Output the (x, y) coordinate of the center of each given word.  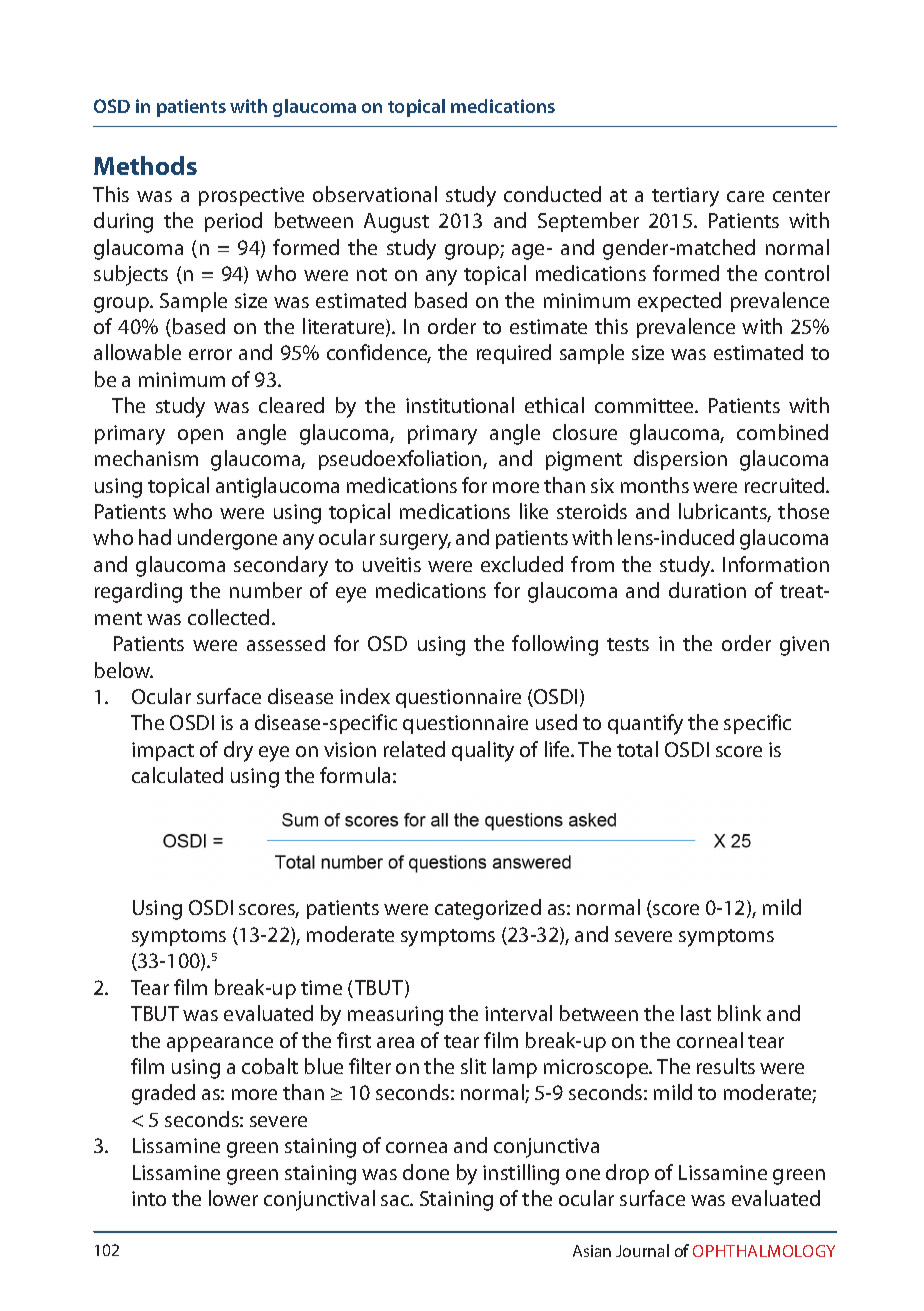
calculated (177, 775)
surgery (415, 542)
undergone (227, 539)
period (233, 222)
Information (776, 564)
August (396, 223)
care (745, 196)
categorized (488, 909)
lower (233, 1198)
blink (739, 1013)
